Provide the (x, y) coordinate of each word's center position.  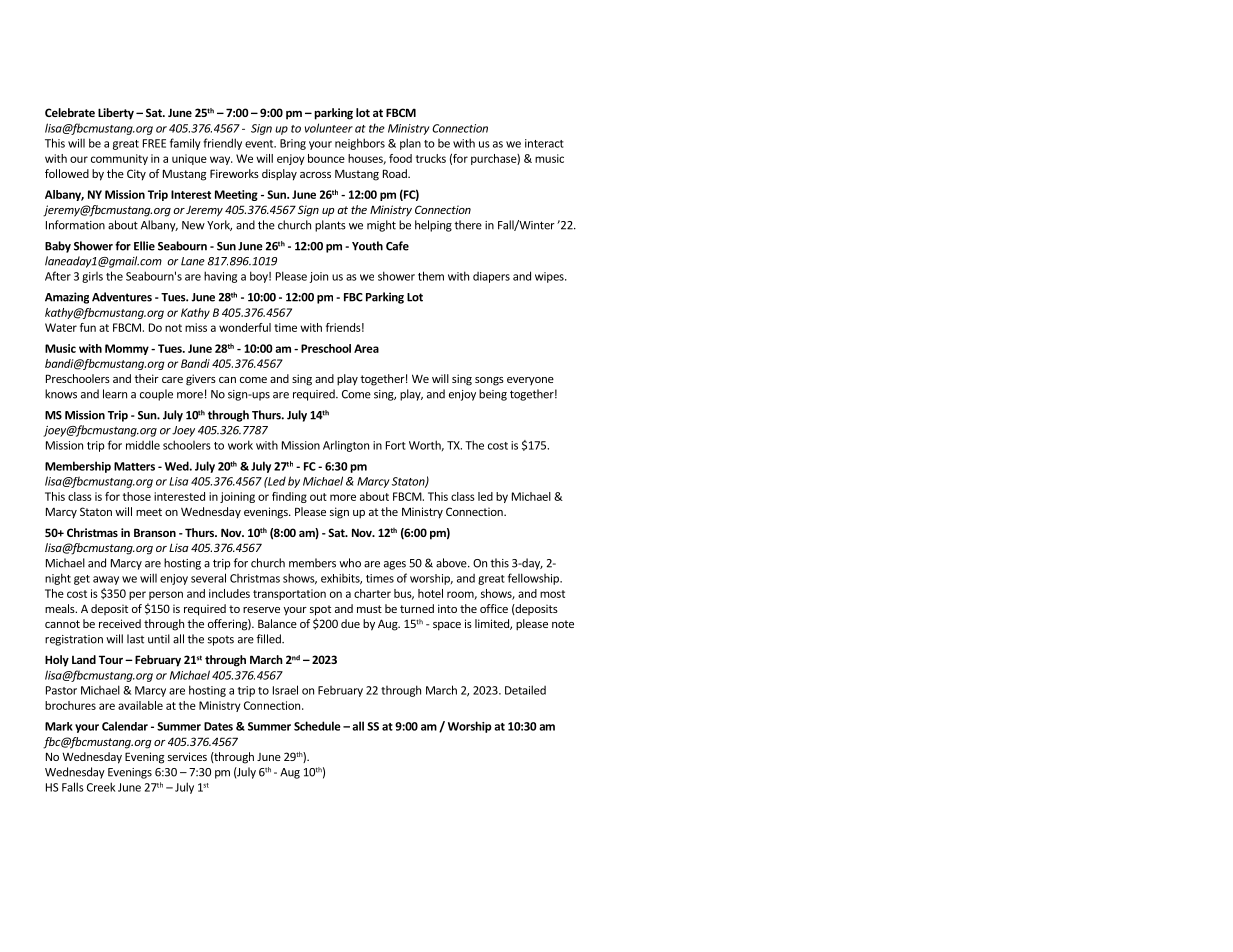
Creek (101, 787)
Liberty (116, 114)
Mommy (127, 349)
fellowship (534, 579)
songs (489, 381)
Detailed (525, 690)
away (106, 580)
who (350, 563)
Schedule (317, 726)
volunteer (329, 128)
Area (366, 348)
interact (544, 143)
